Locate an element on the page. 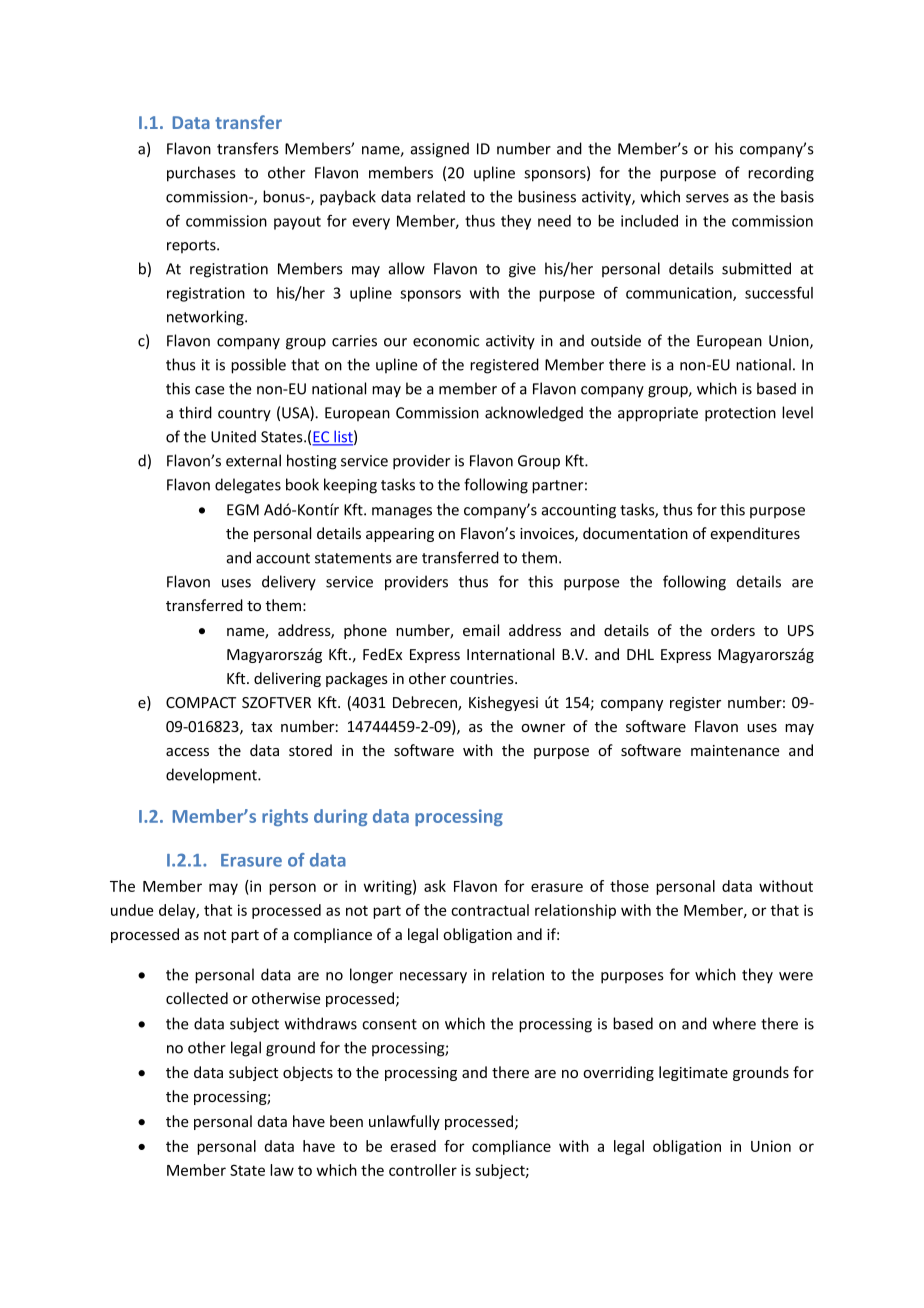 This page has width=924, height=1308. objects is located at coordinates (308, 1073).
